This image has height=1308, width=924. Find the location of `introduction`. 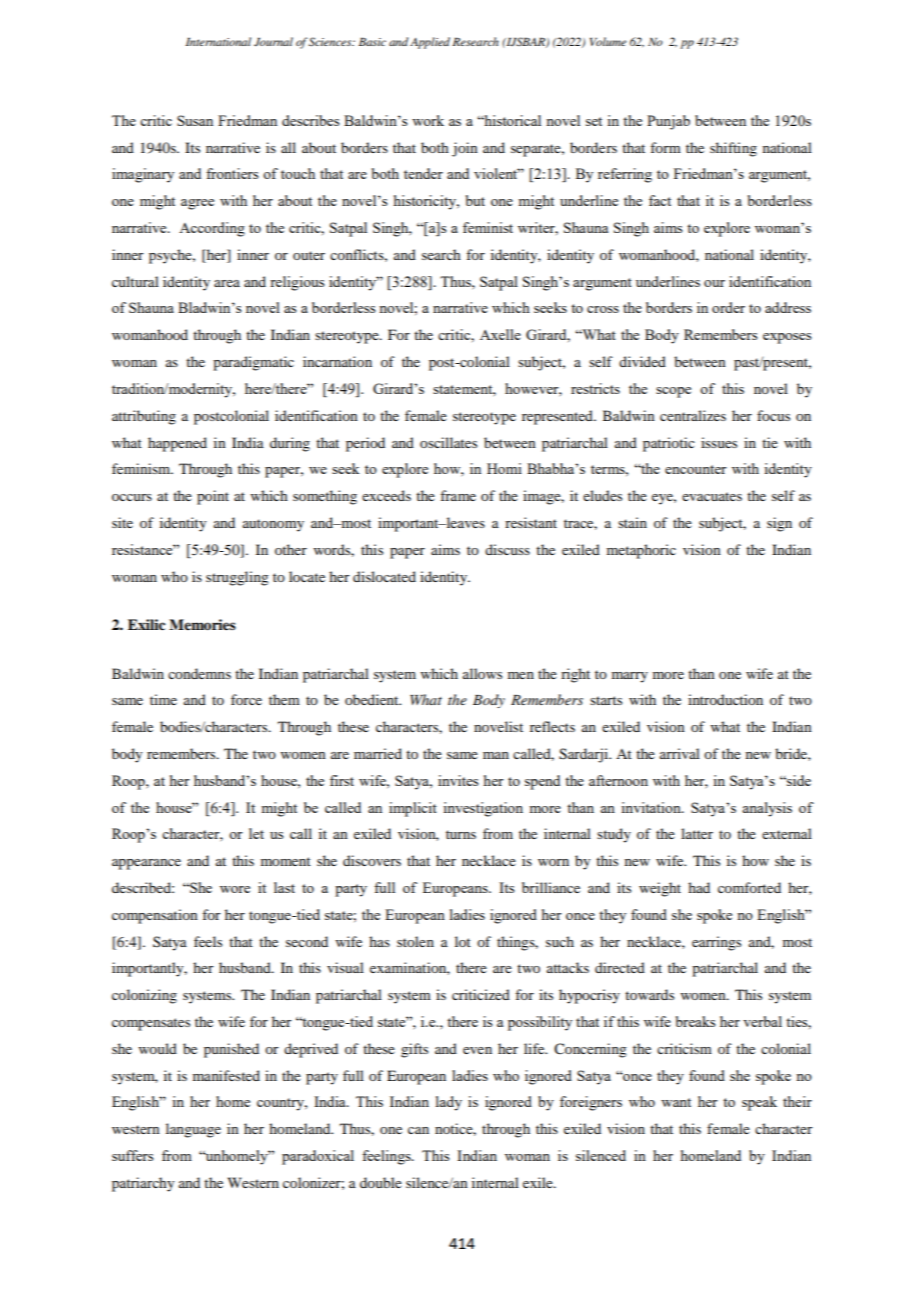

introduction is located at coordinates (725, 699).
